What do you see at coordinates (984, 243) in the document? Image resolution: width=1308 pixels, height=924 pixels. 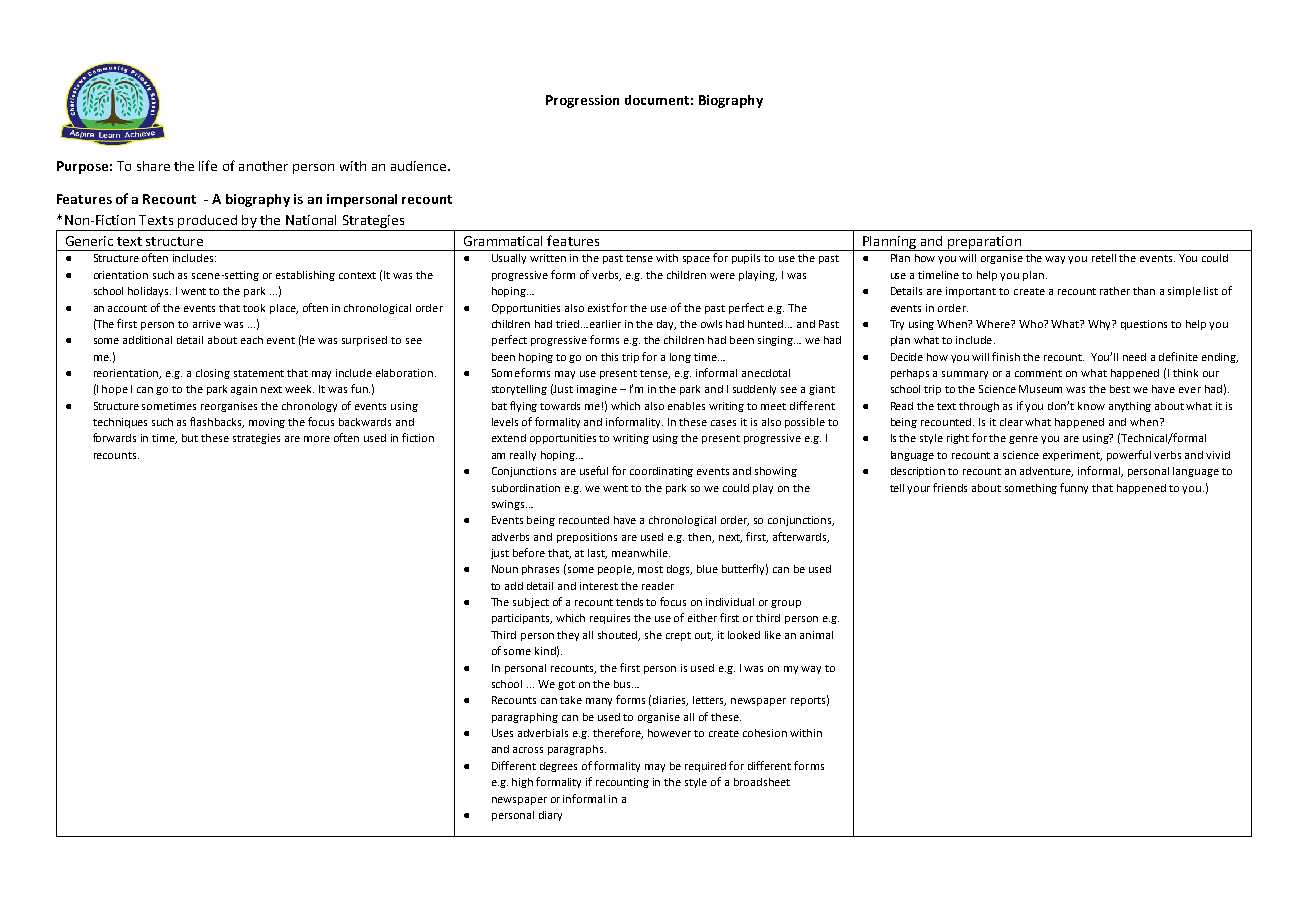 I see `preparation` at bounding box center [984, 243].
